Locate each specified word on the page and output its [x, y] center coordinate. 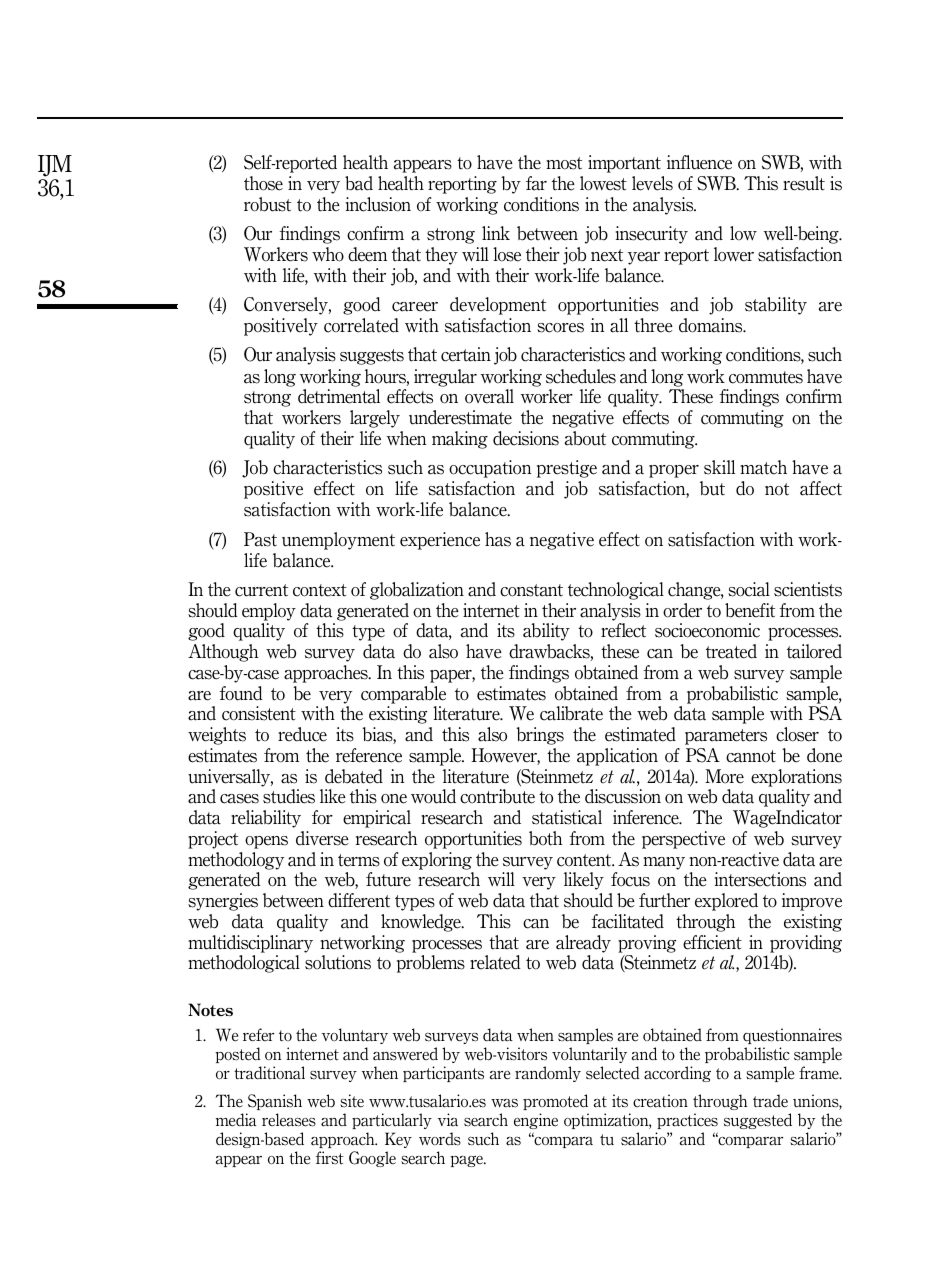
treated [731, 651]
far [536, 183]
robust [267, 204]
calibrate [571, 713]
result [804, 183]
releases [289, 1120]
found [241, 693]
